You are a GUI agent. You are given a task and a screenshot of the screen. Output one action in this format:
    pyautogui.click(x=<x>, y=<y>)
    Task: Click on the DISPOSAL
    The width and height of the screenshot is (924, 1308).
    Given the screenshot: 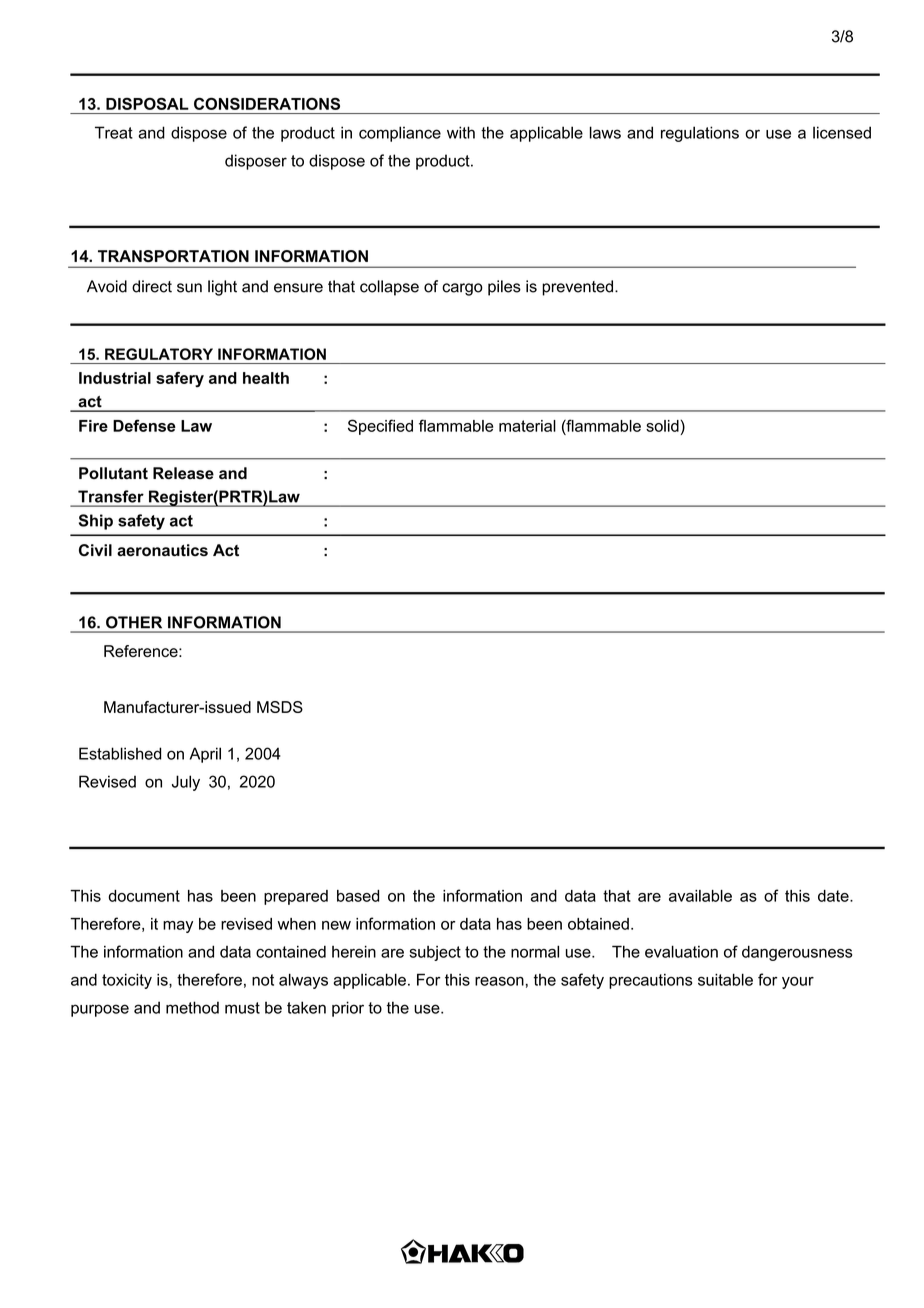 What is the action you would take?
    pyautogui.click(x=147, y=104)
